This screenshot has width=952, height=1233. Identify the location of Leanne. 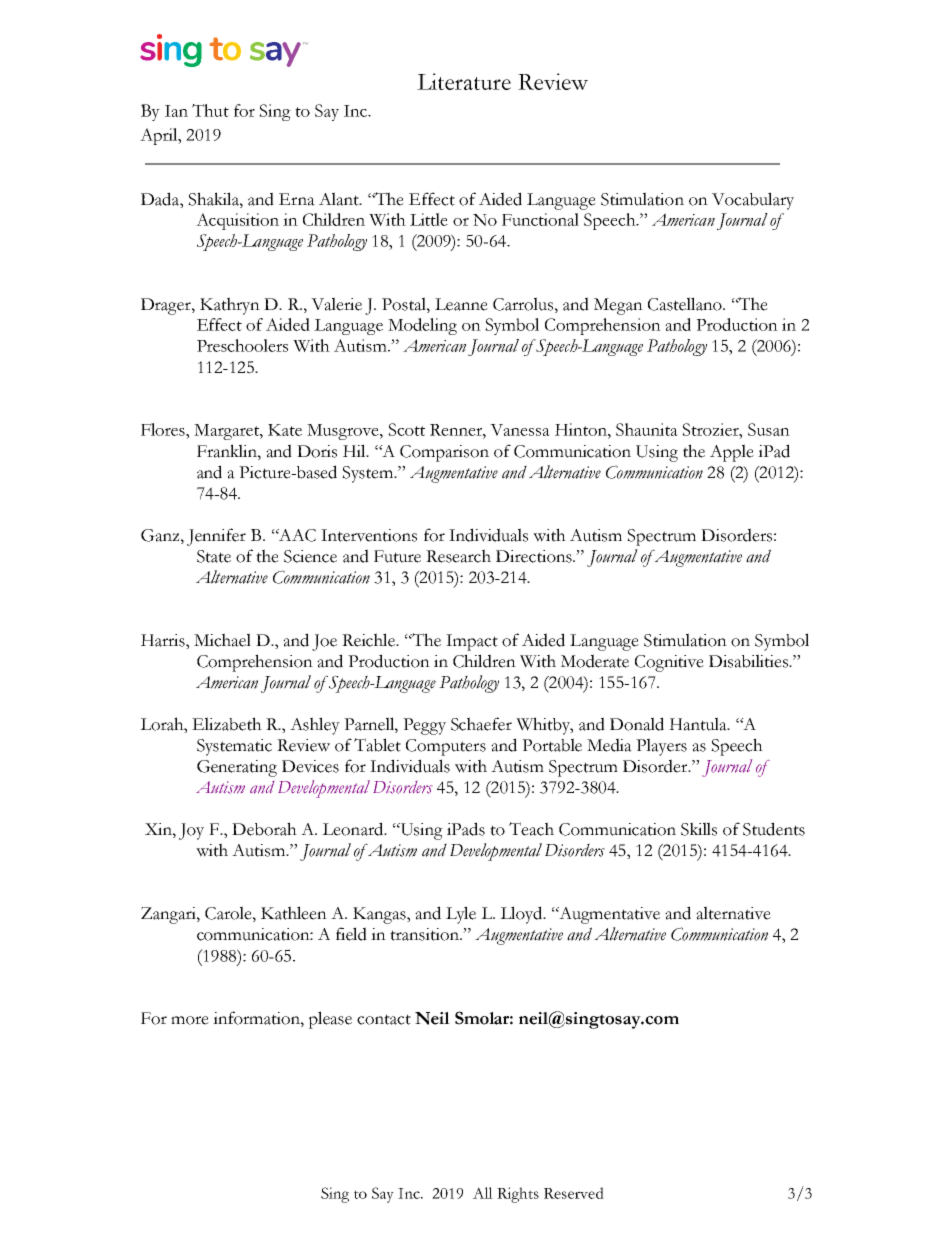
(461, 304).
